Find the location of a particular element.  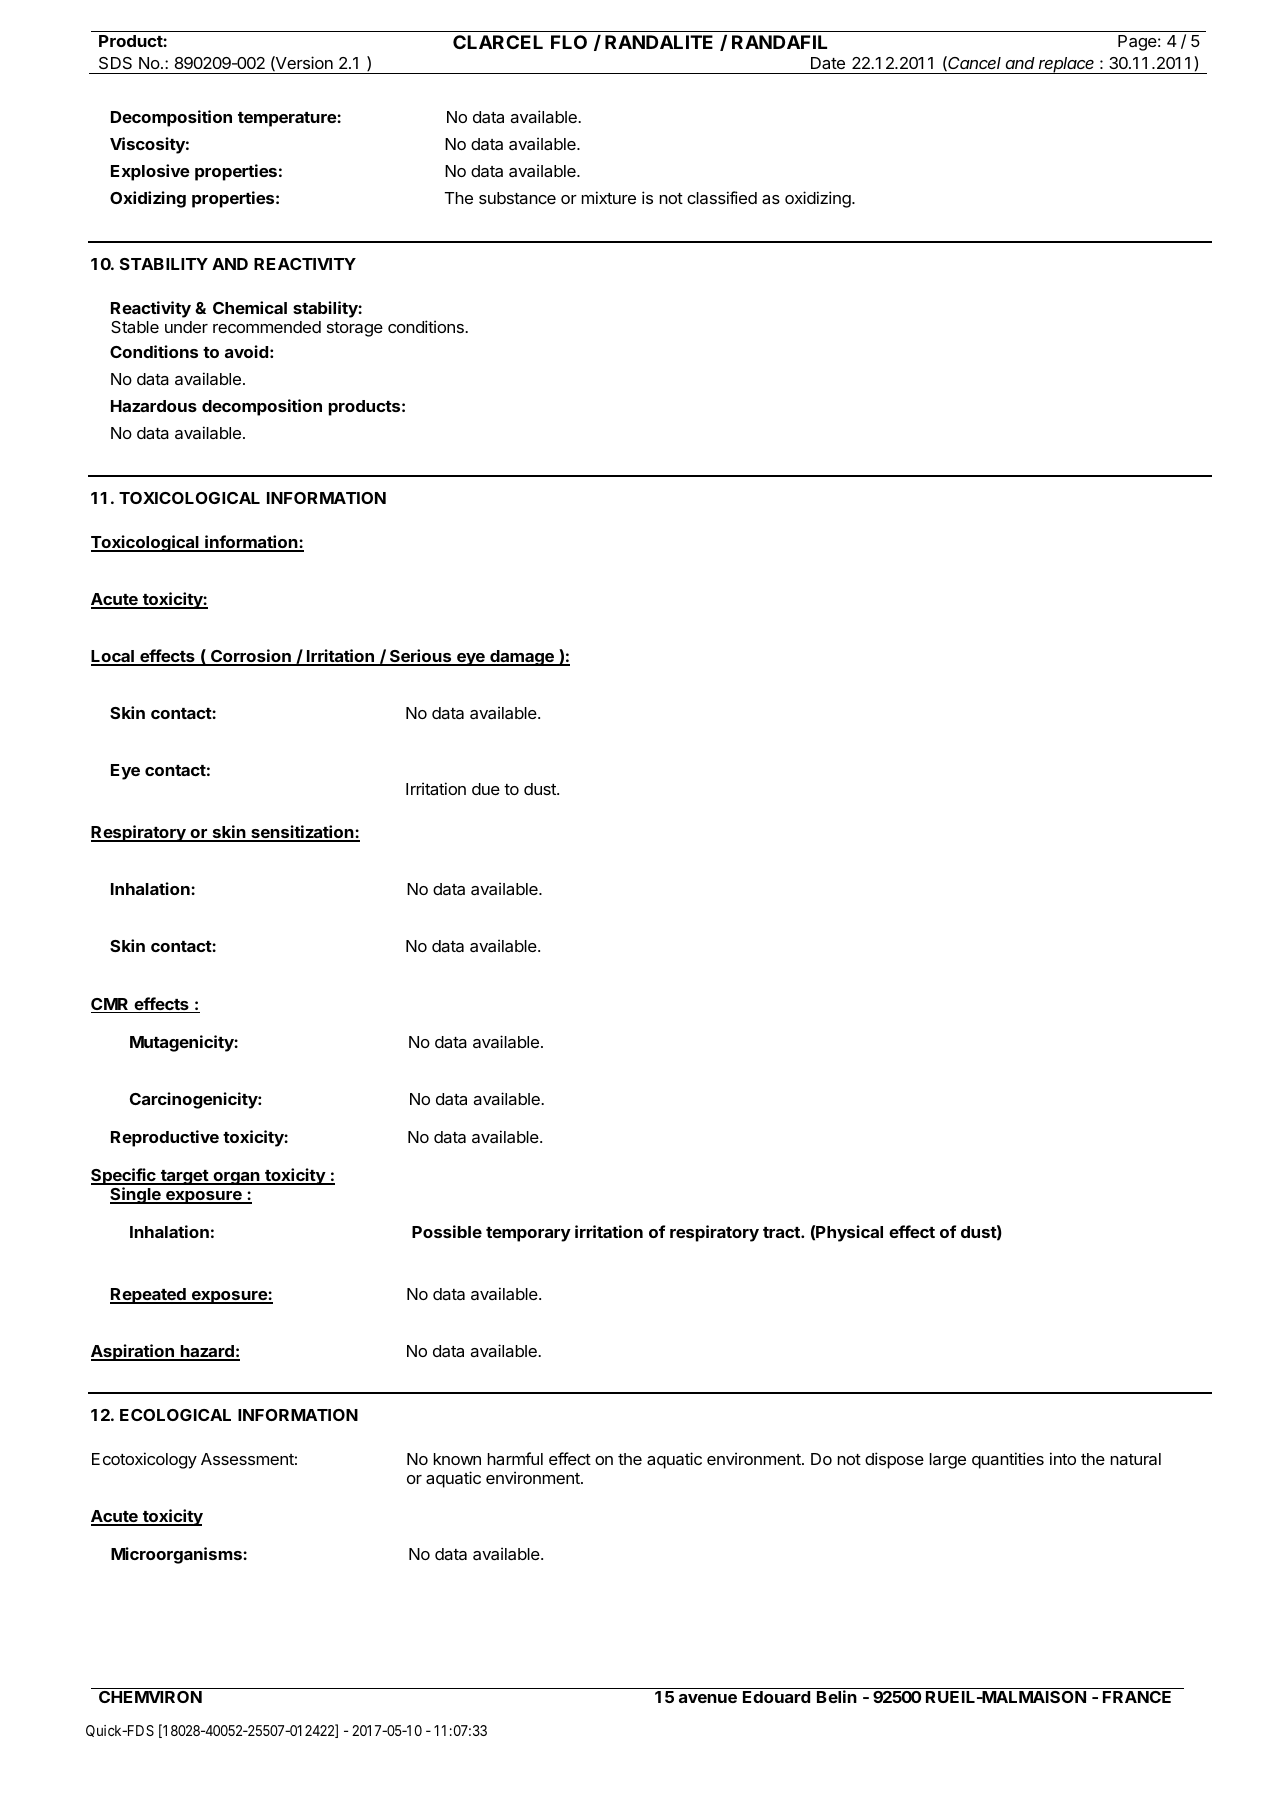

FLO is located at coordinates (569, 42).
